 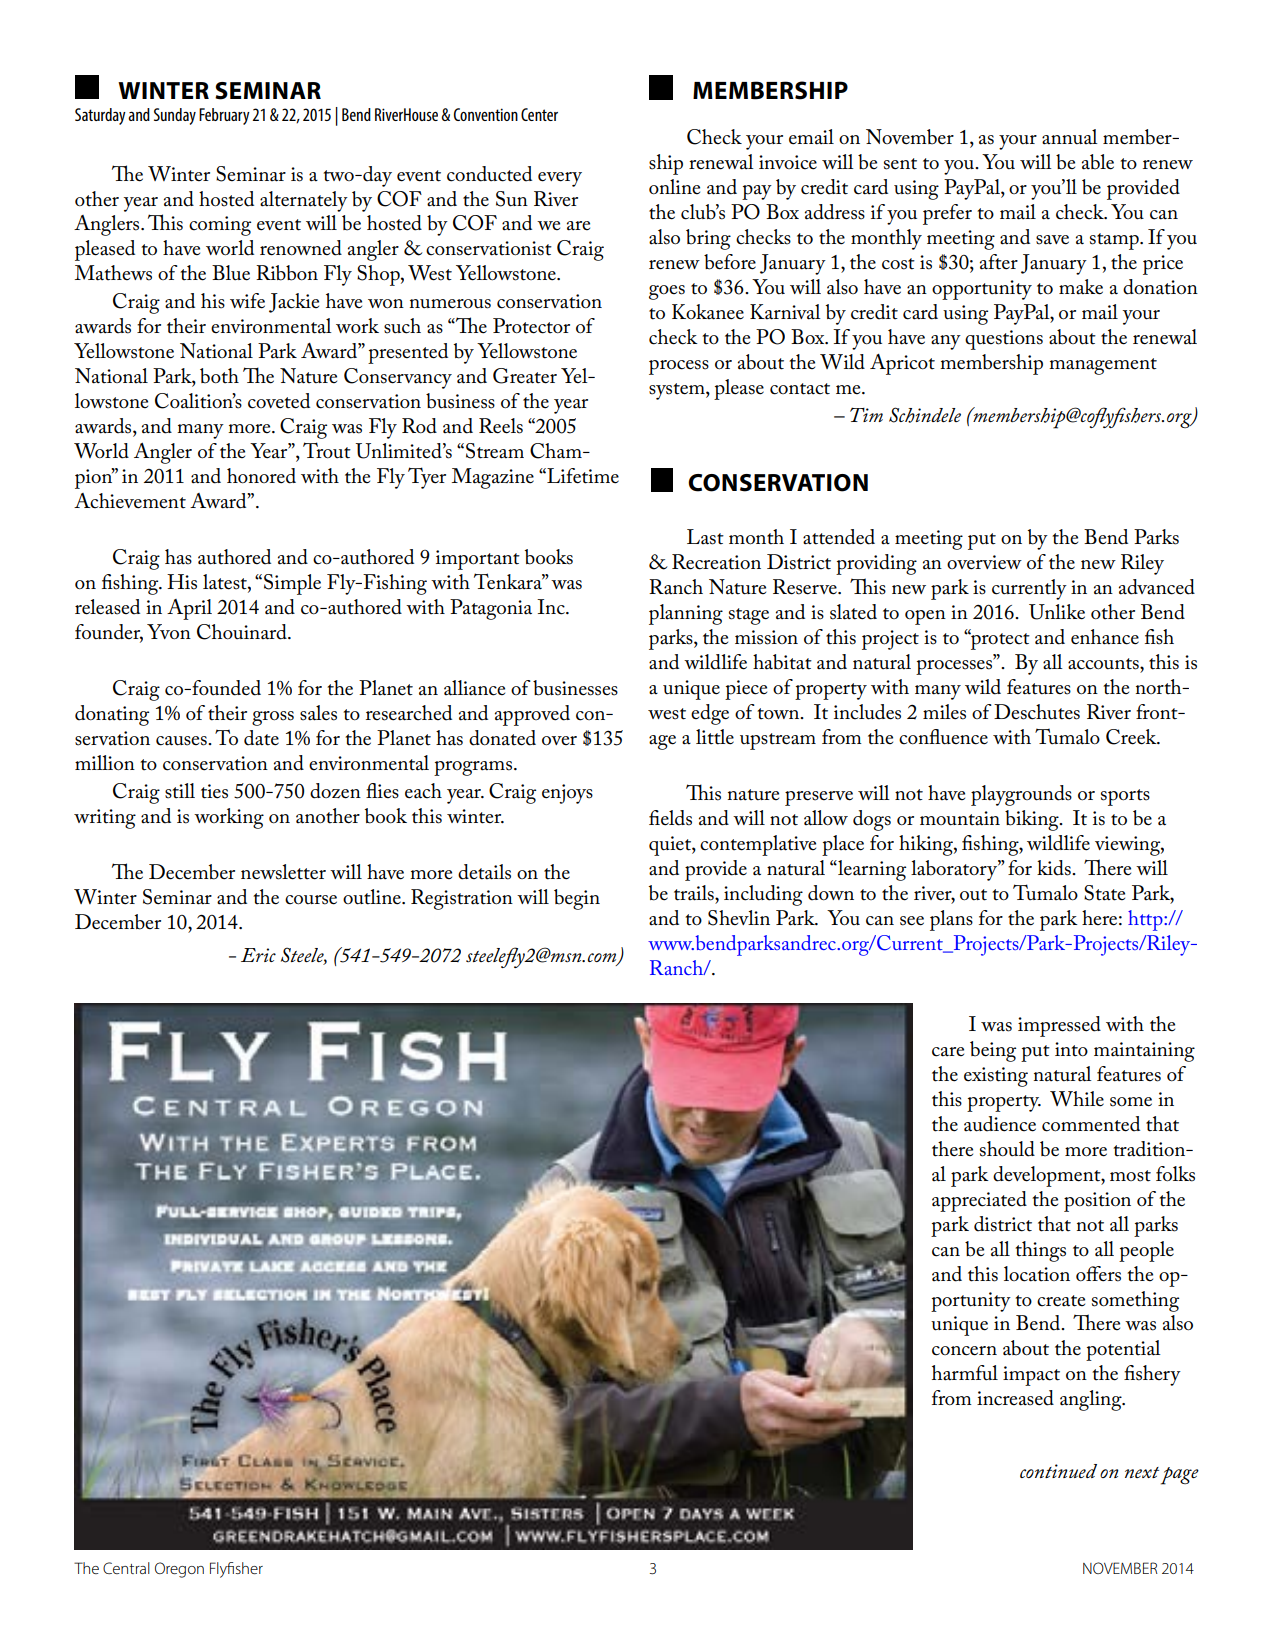 What do you see at coordinates (965, 1373) in the page?
I see `harmful` at bounding box center [965, 1373].
